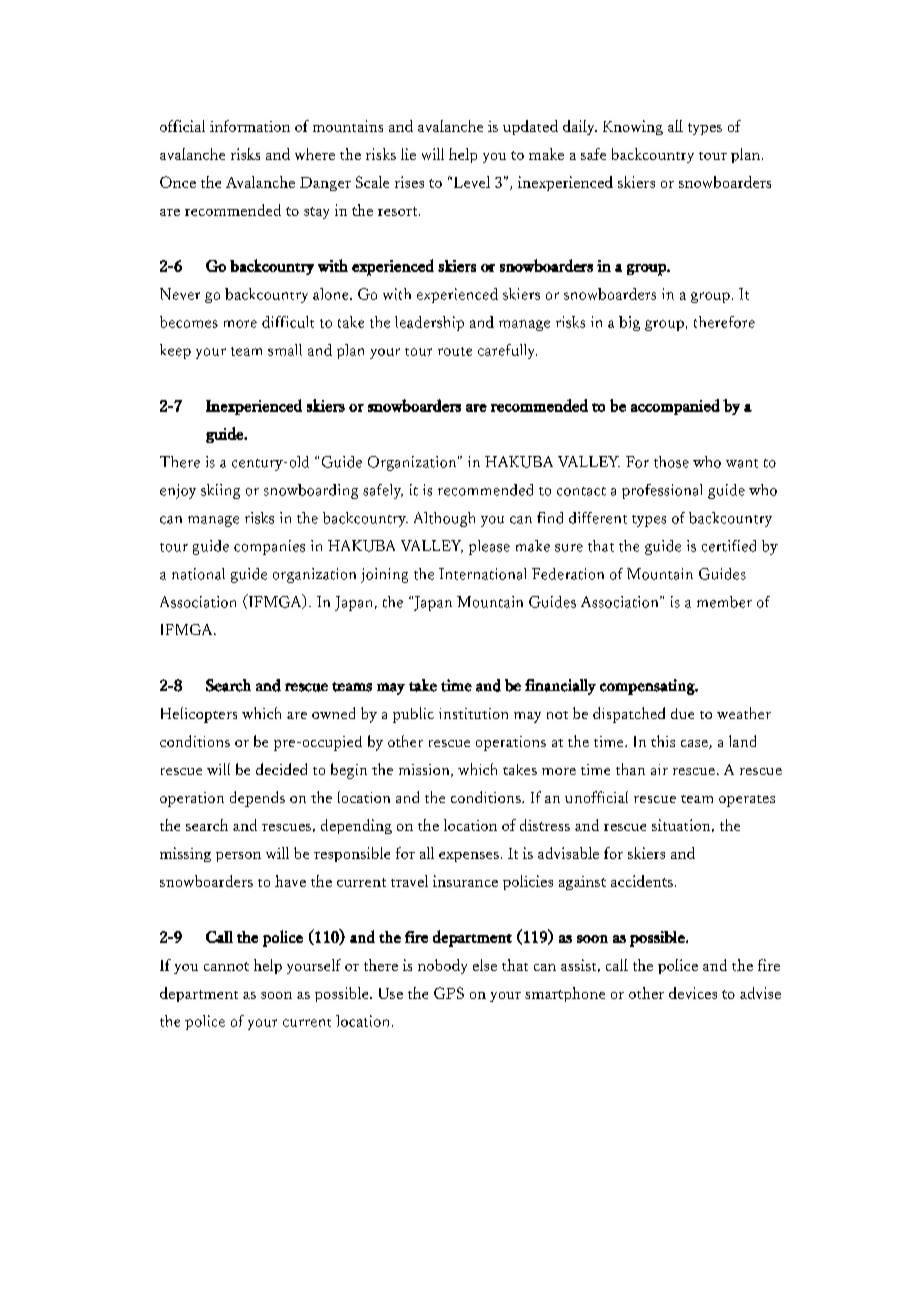 This screenshot has width=924, height=1308. Describe the element at coordinates (408, 154) in the screenshot. I see `lie` at that location.
